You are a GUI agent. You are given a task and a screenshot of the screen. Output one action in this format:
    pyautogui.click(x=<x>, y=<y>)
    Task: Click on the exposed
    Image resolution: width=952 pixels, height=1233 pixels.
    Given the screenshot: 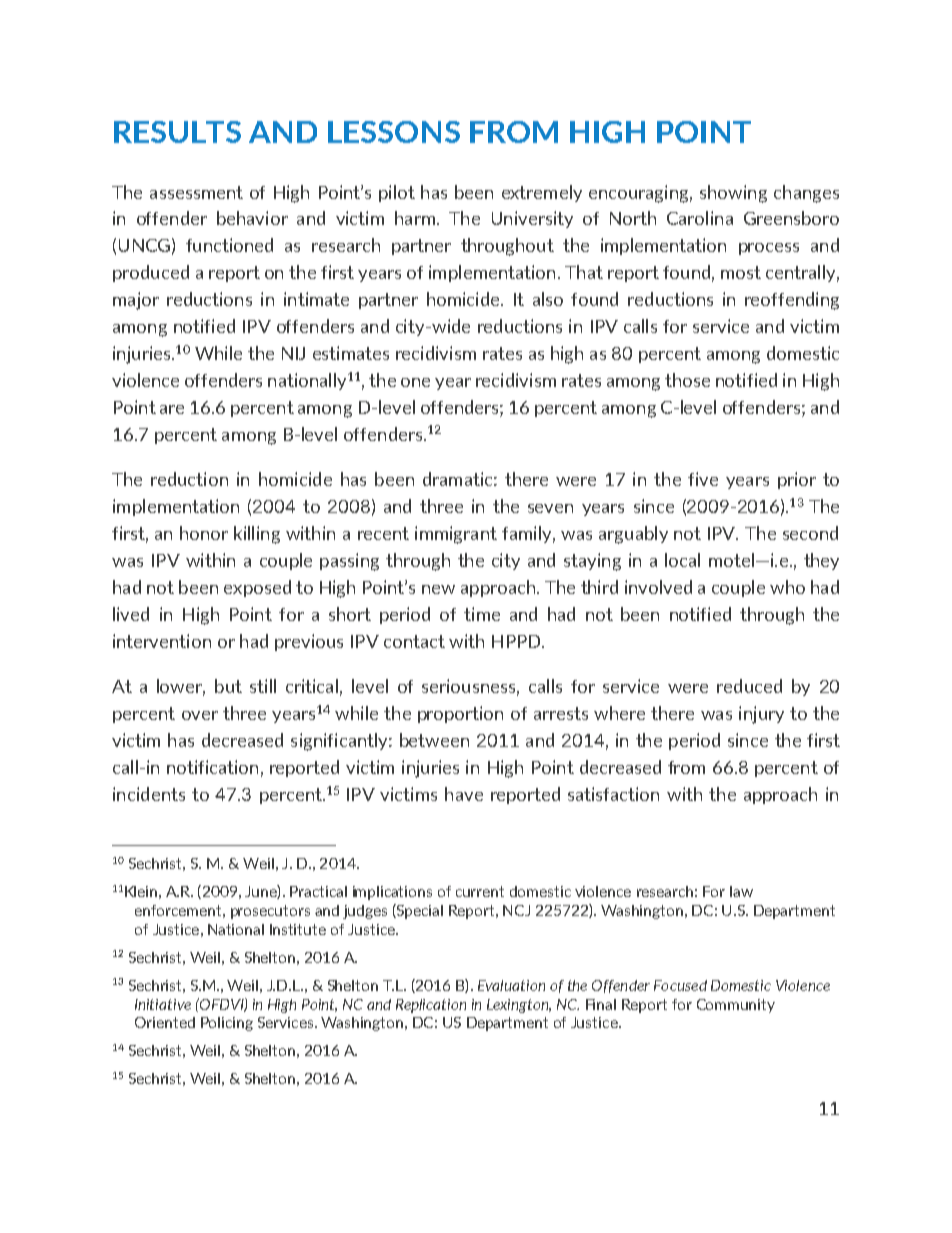 What is the action you would take?
    pyautogui.click(x=257, y=588)
